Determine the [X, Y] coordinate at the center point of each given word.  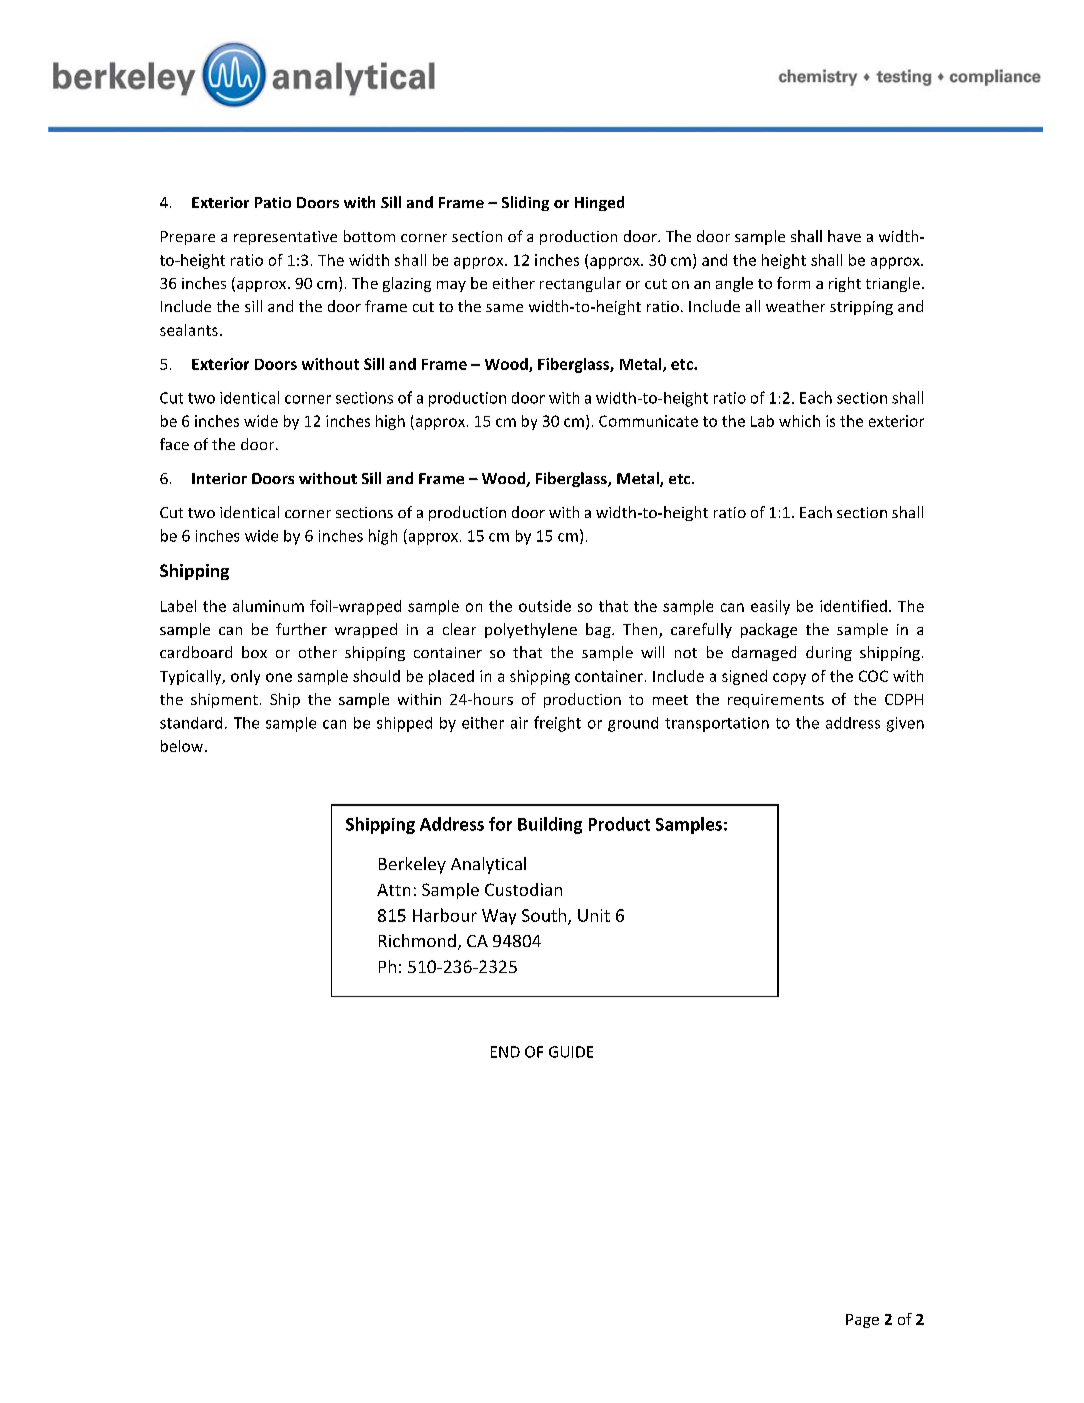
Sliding [525, 203]
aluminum [268, 606]
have [844, 236]
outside [545, 606]
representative [285, 238]
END [505, 1052]
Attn [393, 890]
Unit [594, 915]
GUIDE [571, 1052]
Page [862, 1321]
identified [853, 606]
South [545, 916]
